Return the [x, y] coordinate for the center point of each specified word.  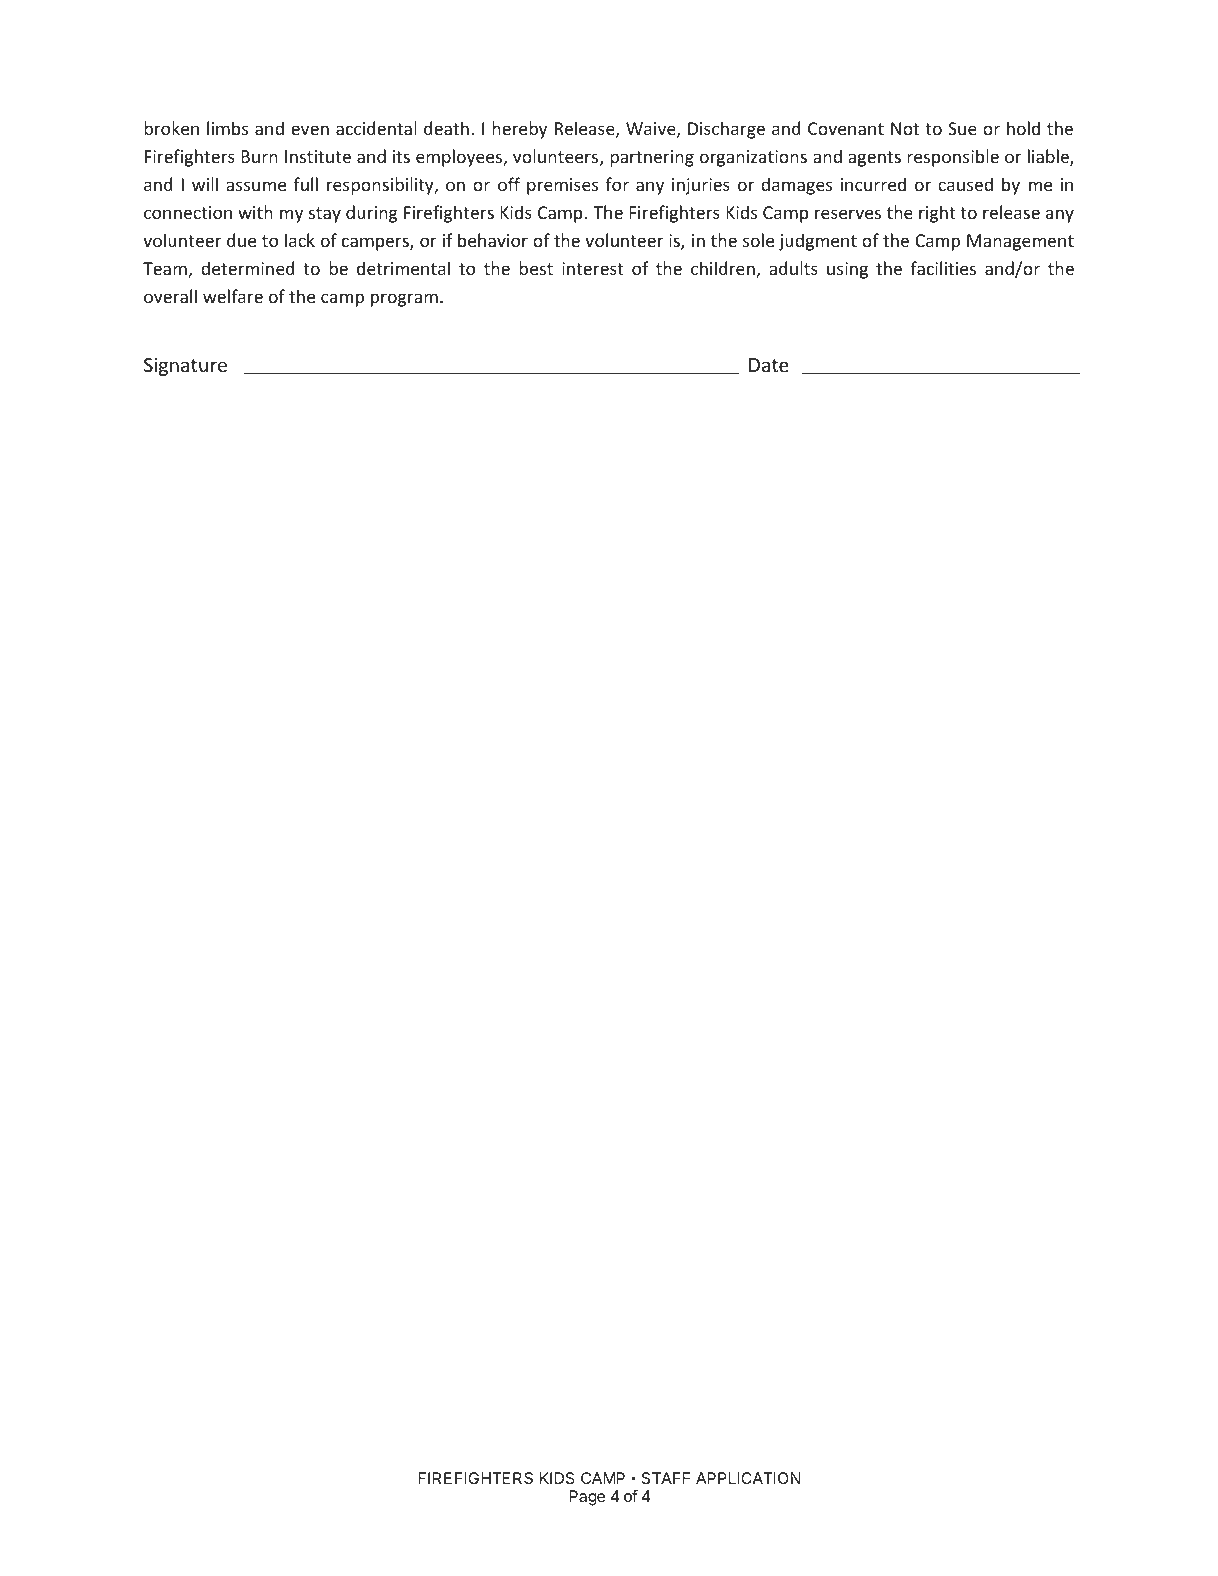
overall [170, 296]
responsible [953, 158]
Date [769, 365]
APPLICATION [748, 1478]
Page [587, 1498]
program [404, 300]
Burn [259, 156]
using [847, 270]
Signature [185, 367]
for [617, 184]
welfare [233, 296]
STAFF [665, 1478]
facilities [943, 268]
